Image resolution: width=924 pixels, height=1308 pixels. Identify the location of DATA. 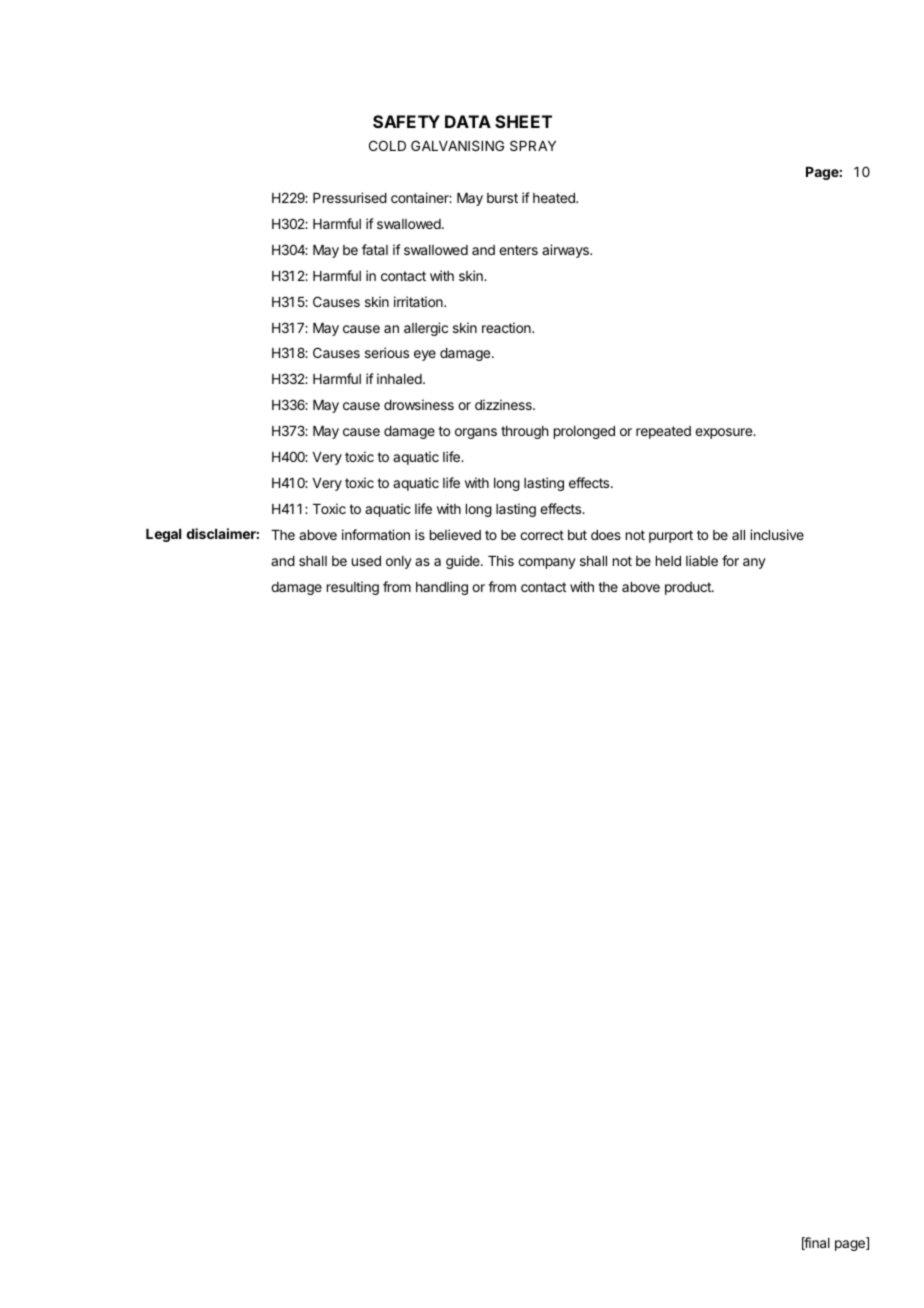
(468, 121).
